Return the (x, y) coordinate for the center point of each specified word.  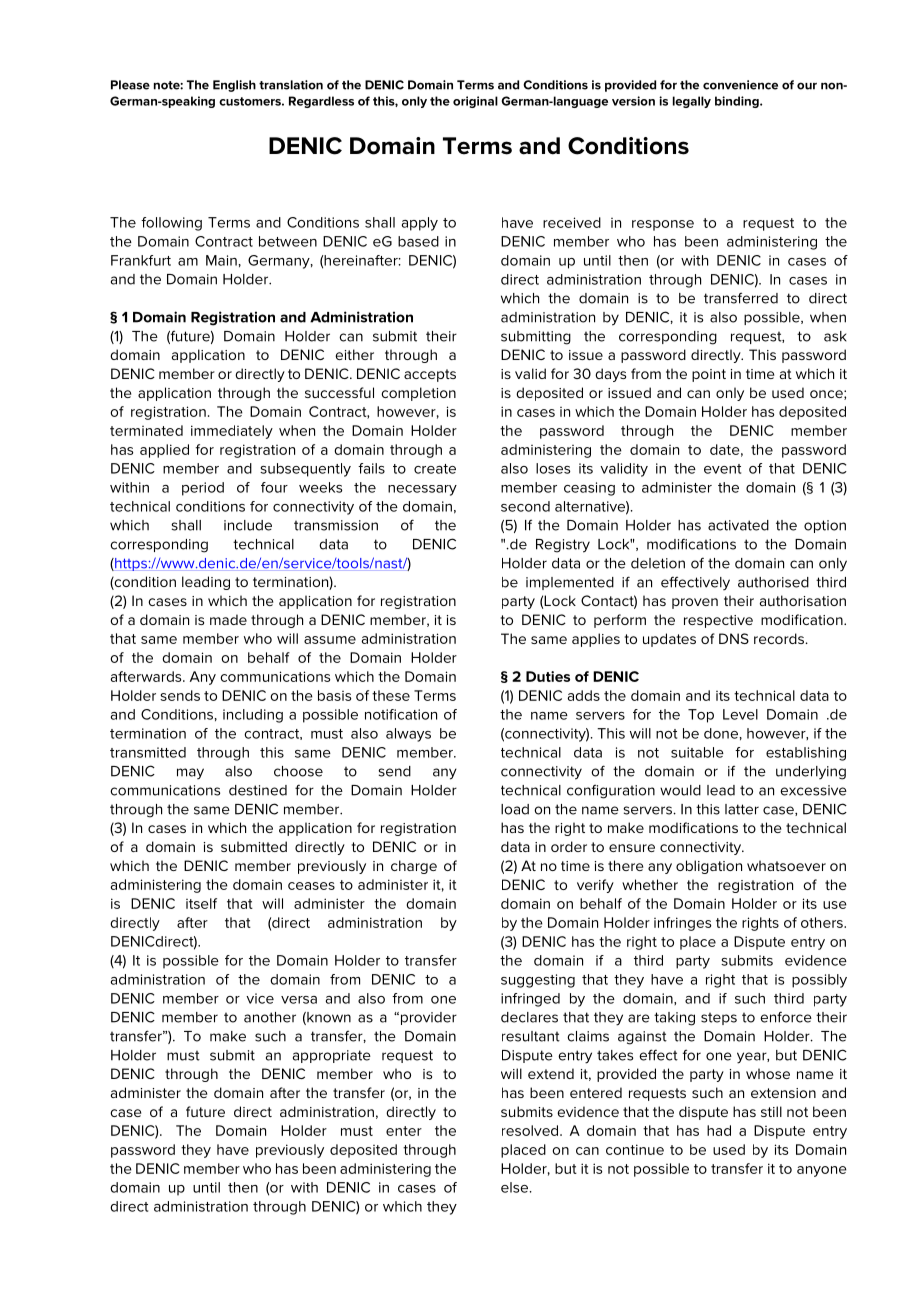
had (719, 1130)
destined (258, 790)
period (203, 489)
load (515, 809)
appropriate (332, 1056)
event (722, 469)
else (516, 1187)
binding (738, 102)
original (475, 102)
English (234, 86)
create (435, 469)
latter (742, 809)
